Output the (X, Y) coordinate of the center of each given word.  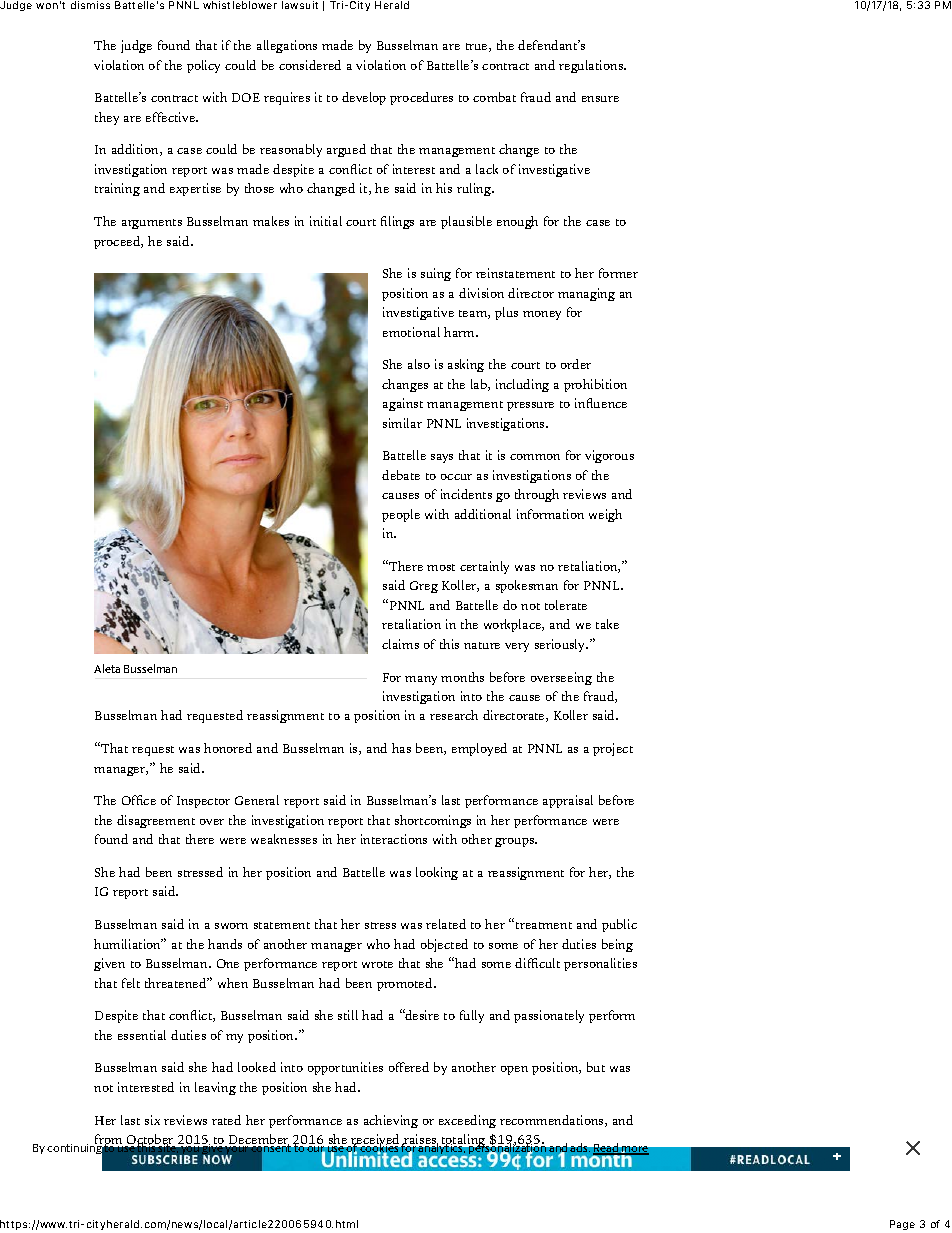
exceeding (467, 1121)
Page (902, 1225)
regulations (592, 66)
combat (494, 97)
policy (203, 66)
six (152, 1120)
